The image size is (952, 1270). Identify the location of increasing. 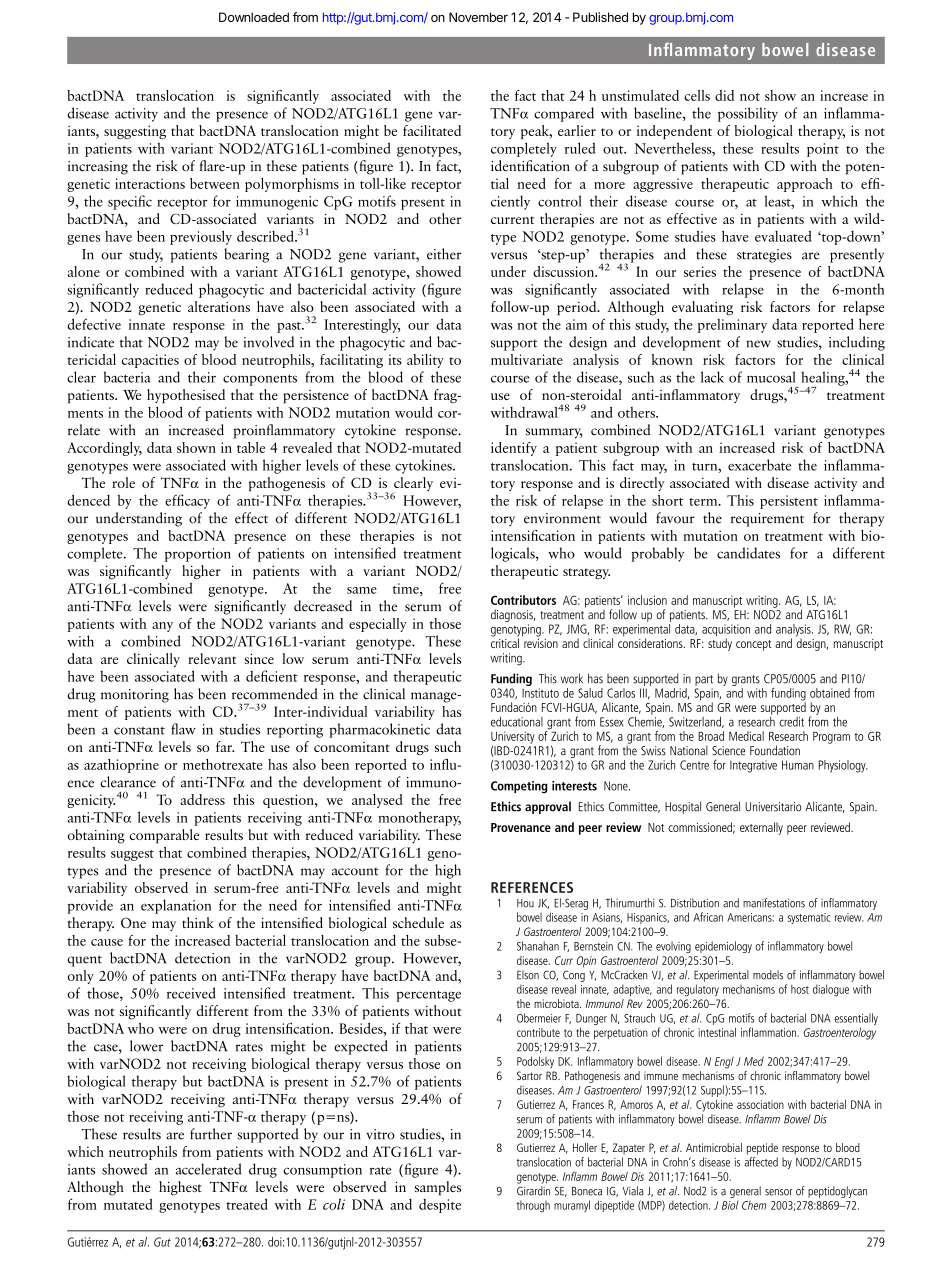
(98, 168).
